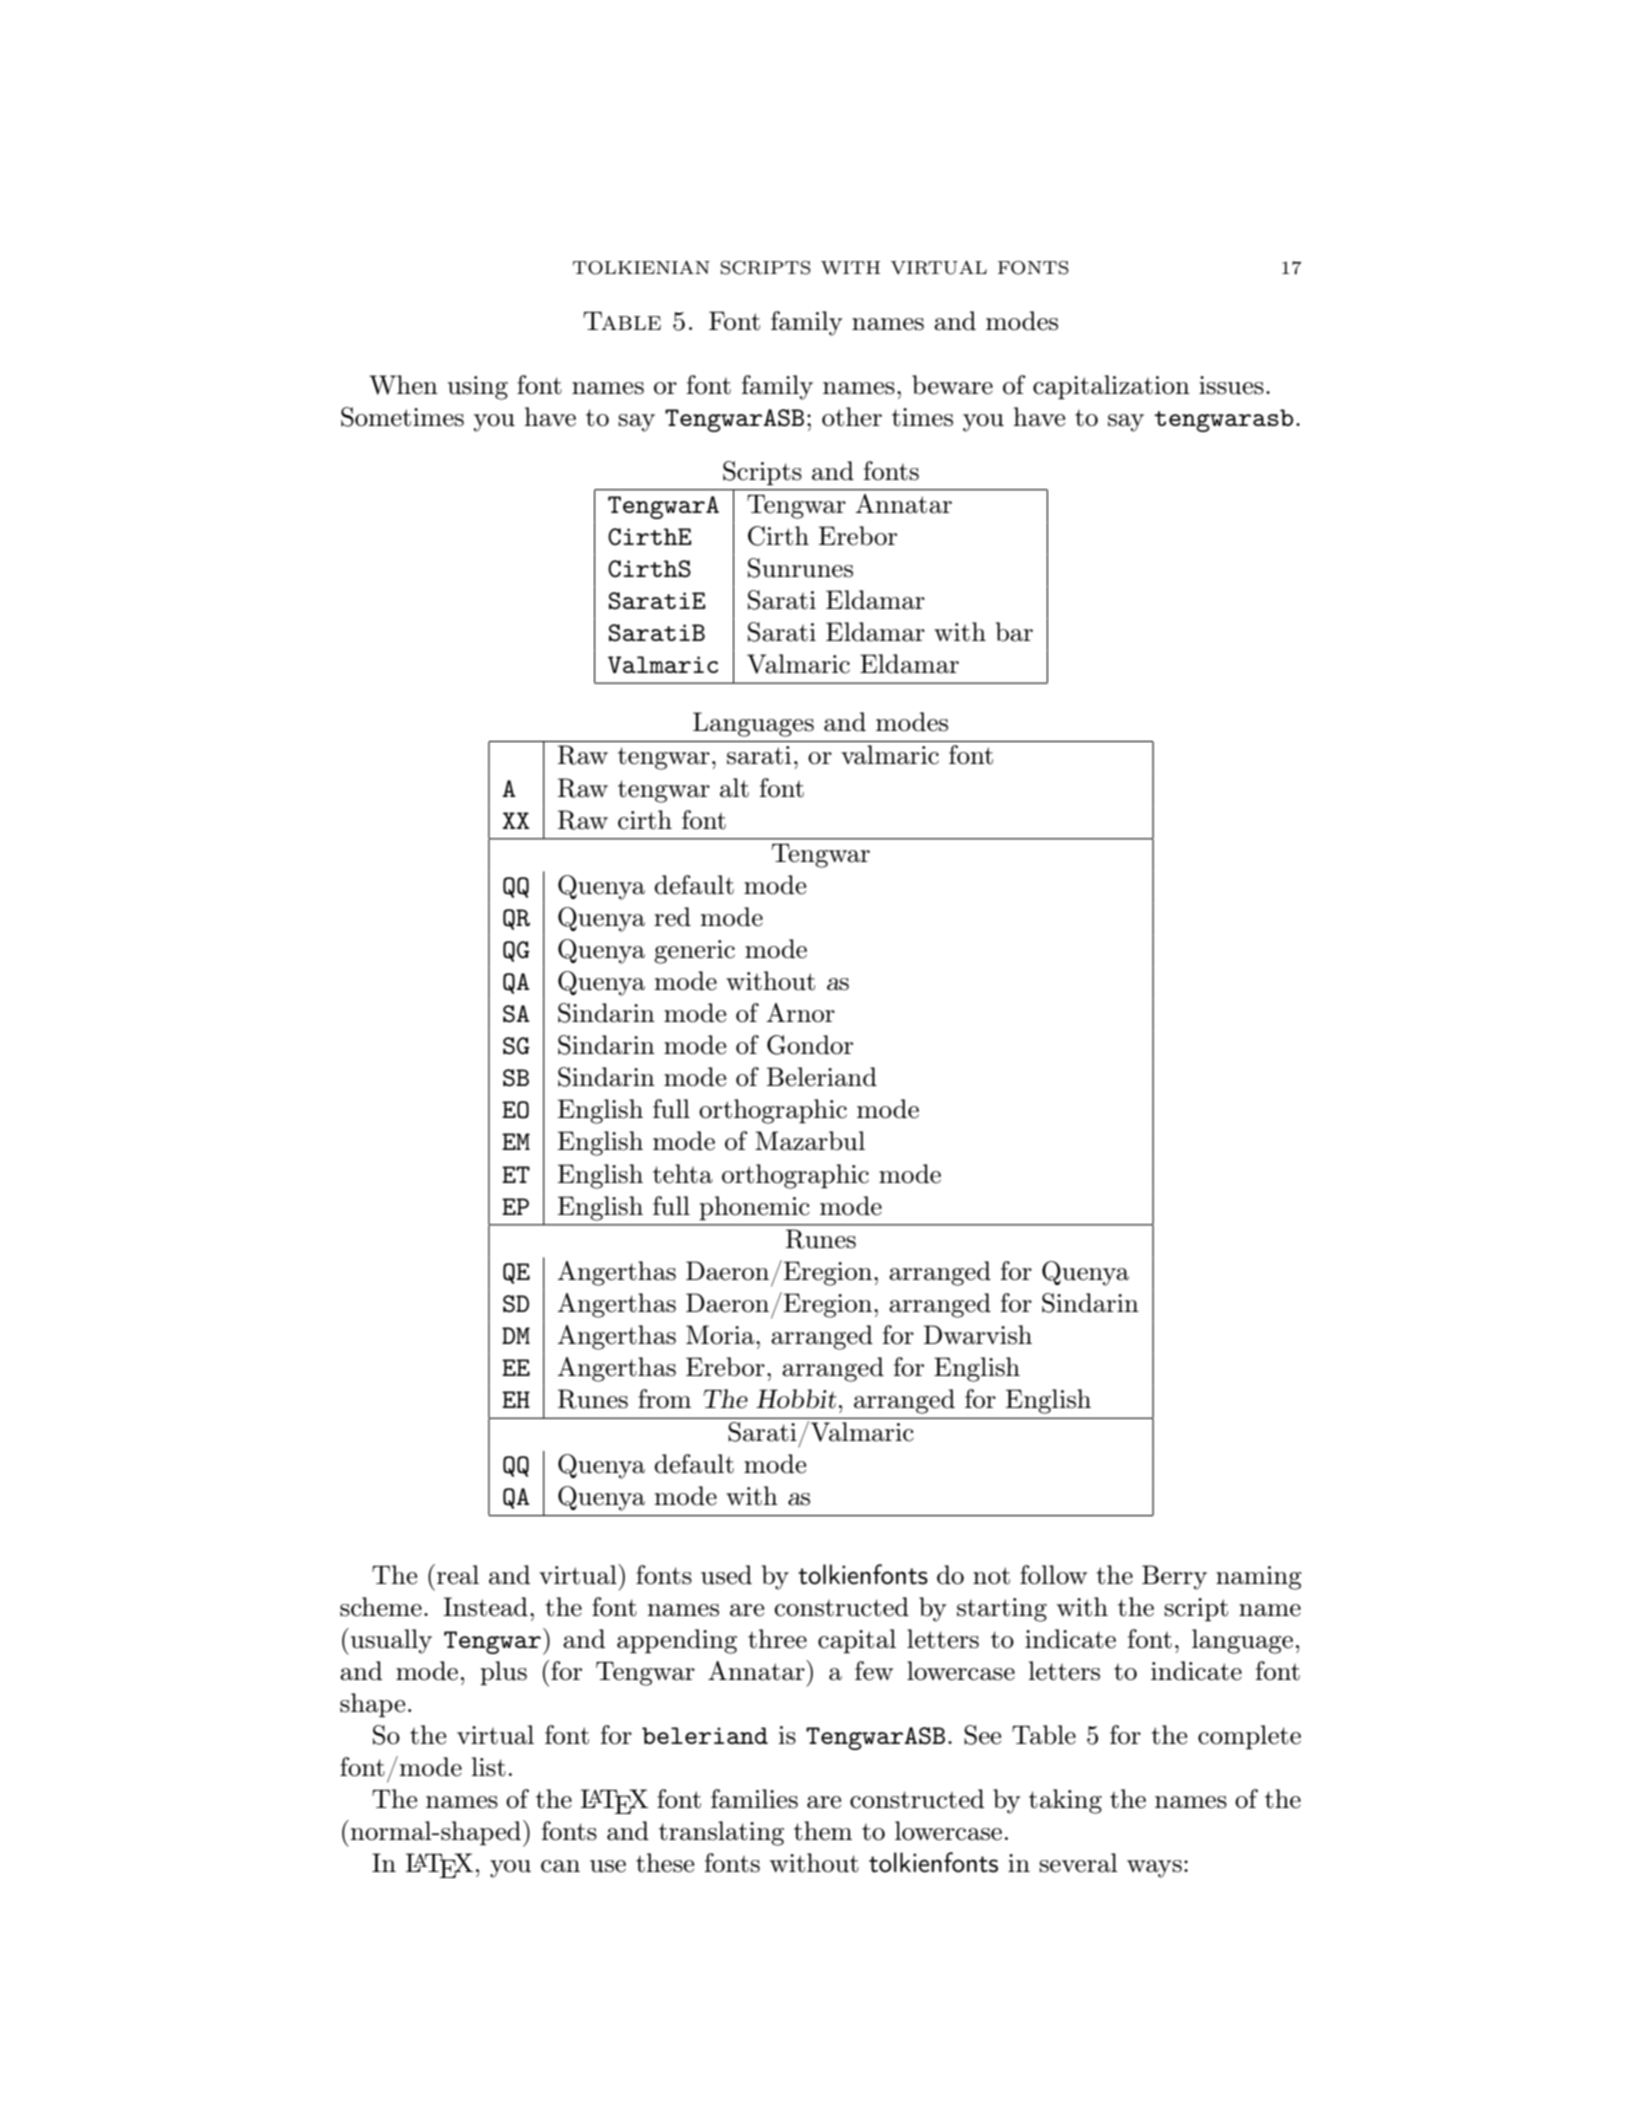 This image has width=1642, height=2125. I want to click on issues, so click(1231, 385).
